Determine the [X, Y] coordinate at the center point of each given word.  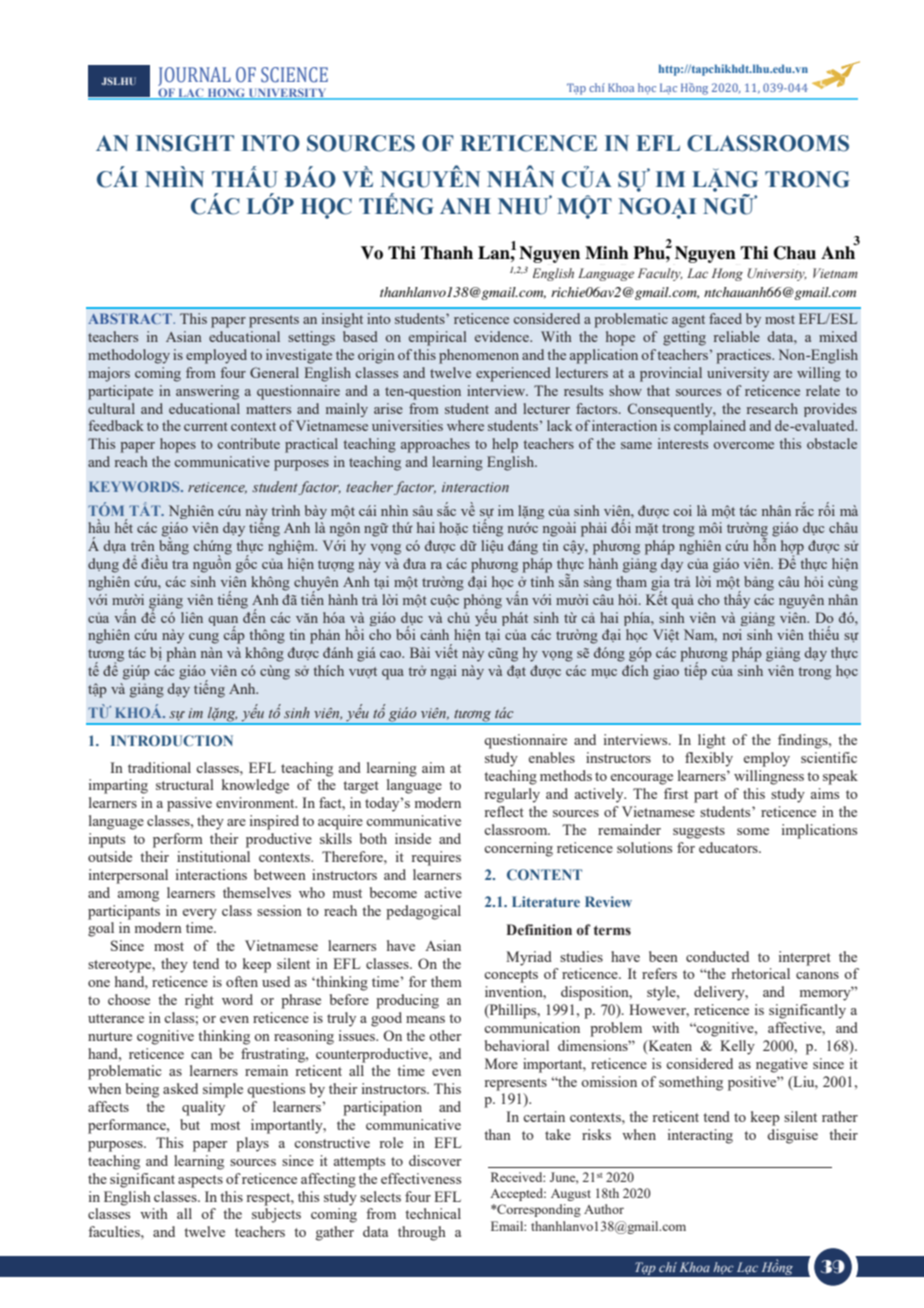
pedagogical [423, 912]
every [200, 914]
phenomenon [479, 356]
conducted [717, 956]
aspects [200, 1181]
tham [631, 581]
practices [745, 356]
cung [204, 638]
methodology [129, 356]
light [712, 741]
